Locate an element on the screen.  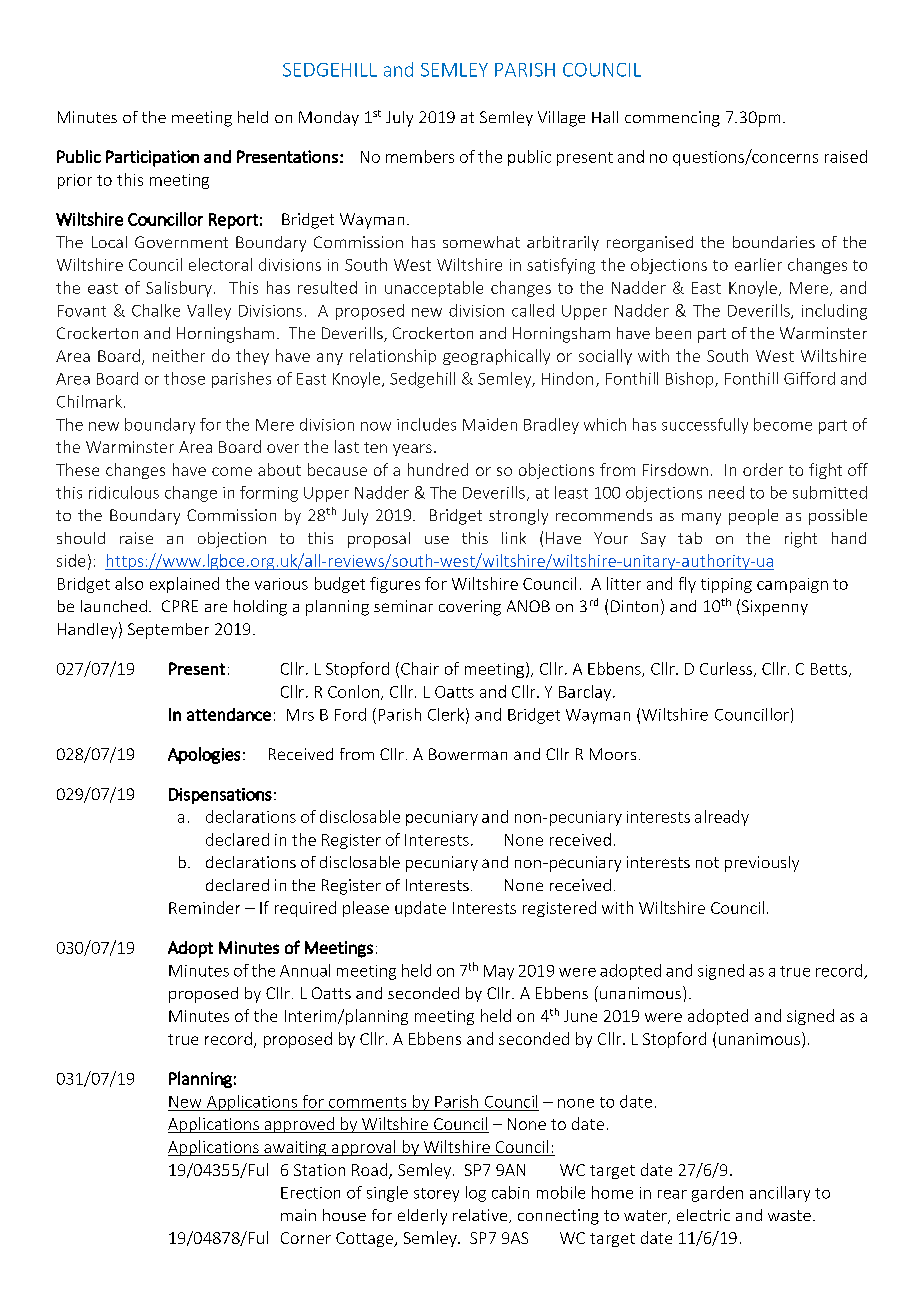
Chair is located at coordinates (420, 668).
